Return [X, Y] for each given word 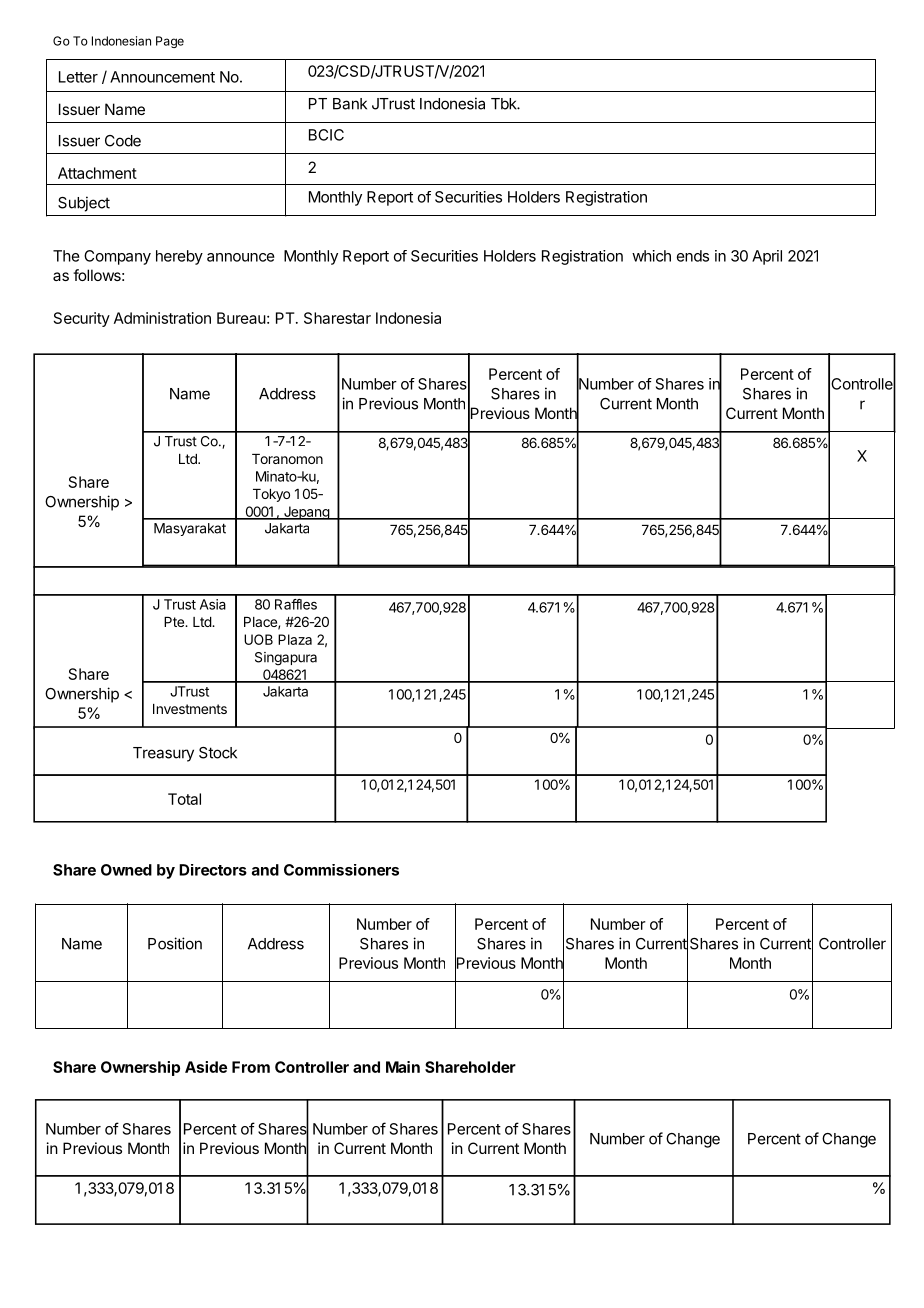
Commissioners [341, 870]
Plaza [295, 639]
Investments [190, 709]
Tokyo [271, 495]
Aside [206, 1067]
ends [693, 256]
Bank [350, 104]
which [651, 256]
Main [403, 1067]
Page [170, 42]
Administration [162, 318]
